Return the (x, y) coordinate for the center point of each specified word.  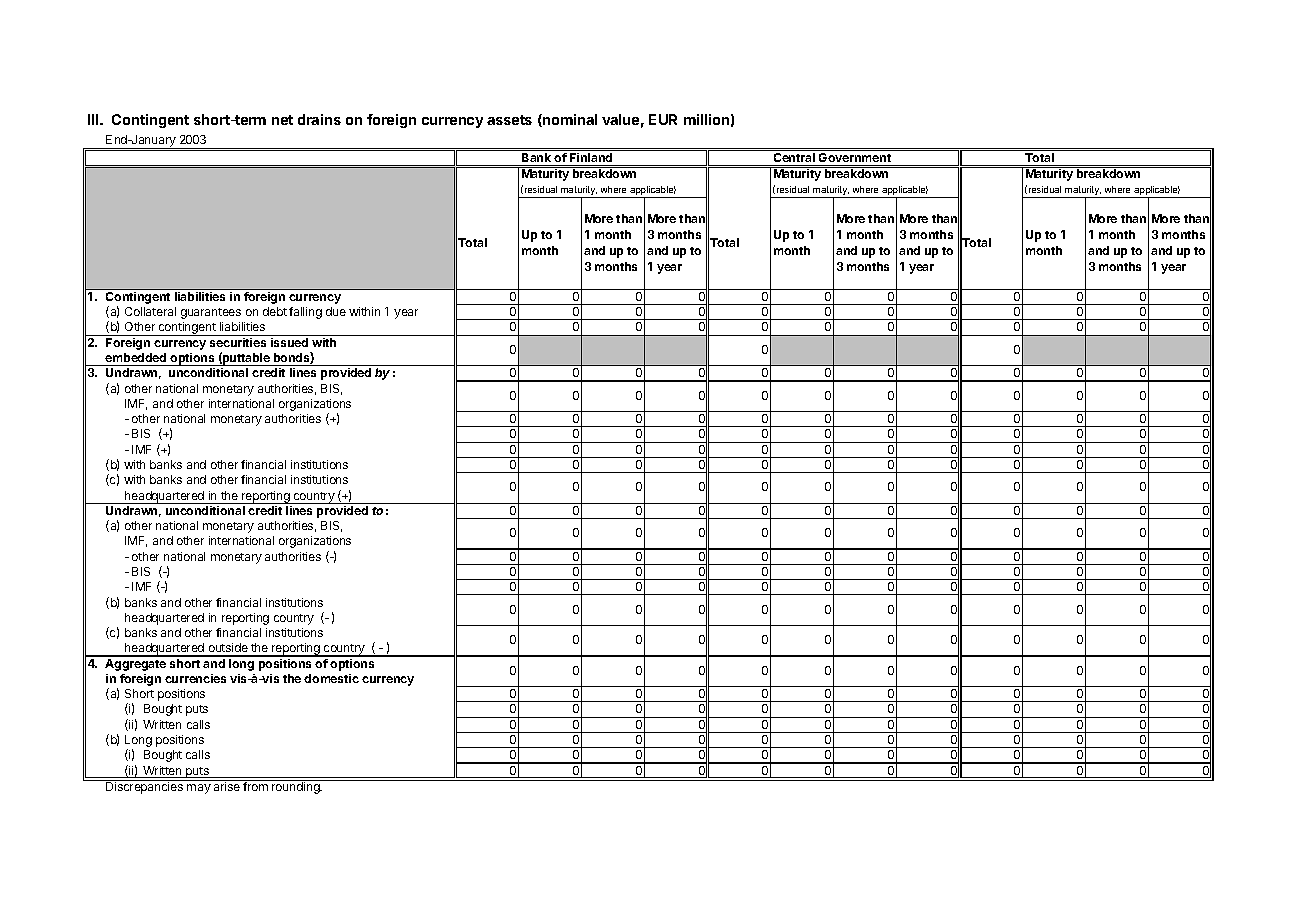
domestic (331, 678)
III (94, 119)
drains (319, 119)
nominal (569, 120)
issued (289, 342)
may (199, 789)
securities (238, 342)
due (336, 311)
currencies (195, 678)
